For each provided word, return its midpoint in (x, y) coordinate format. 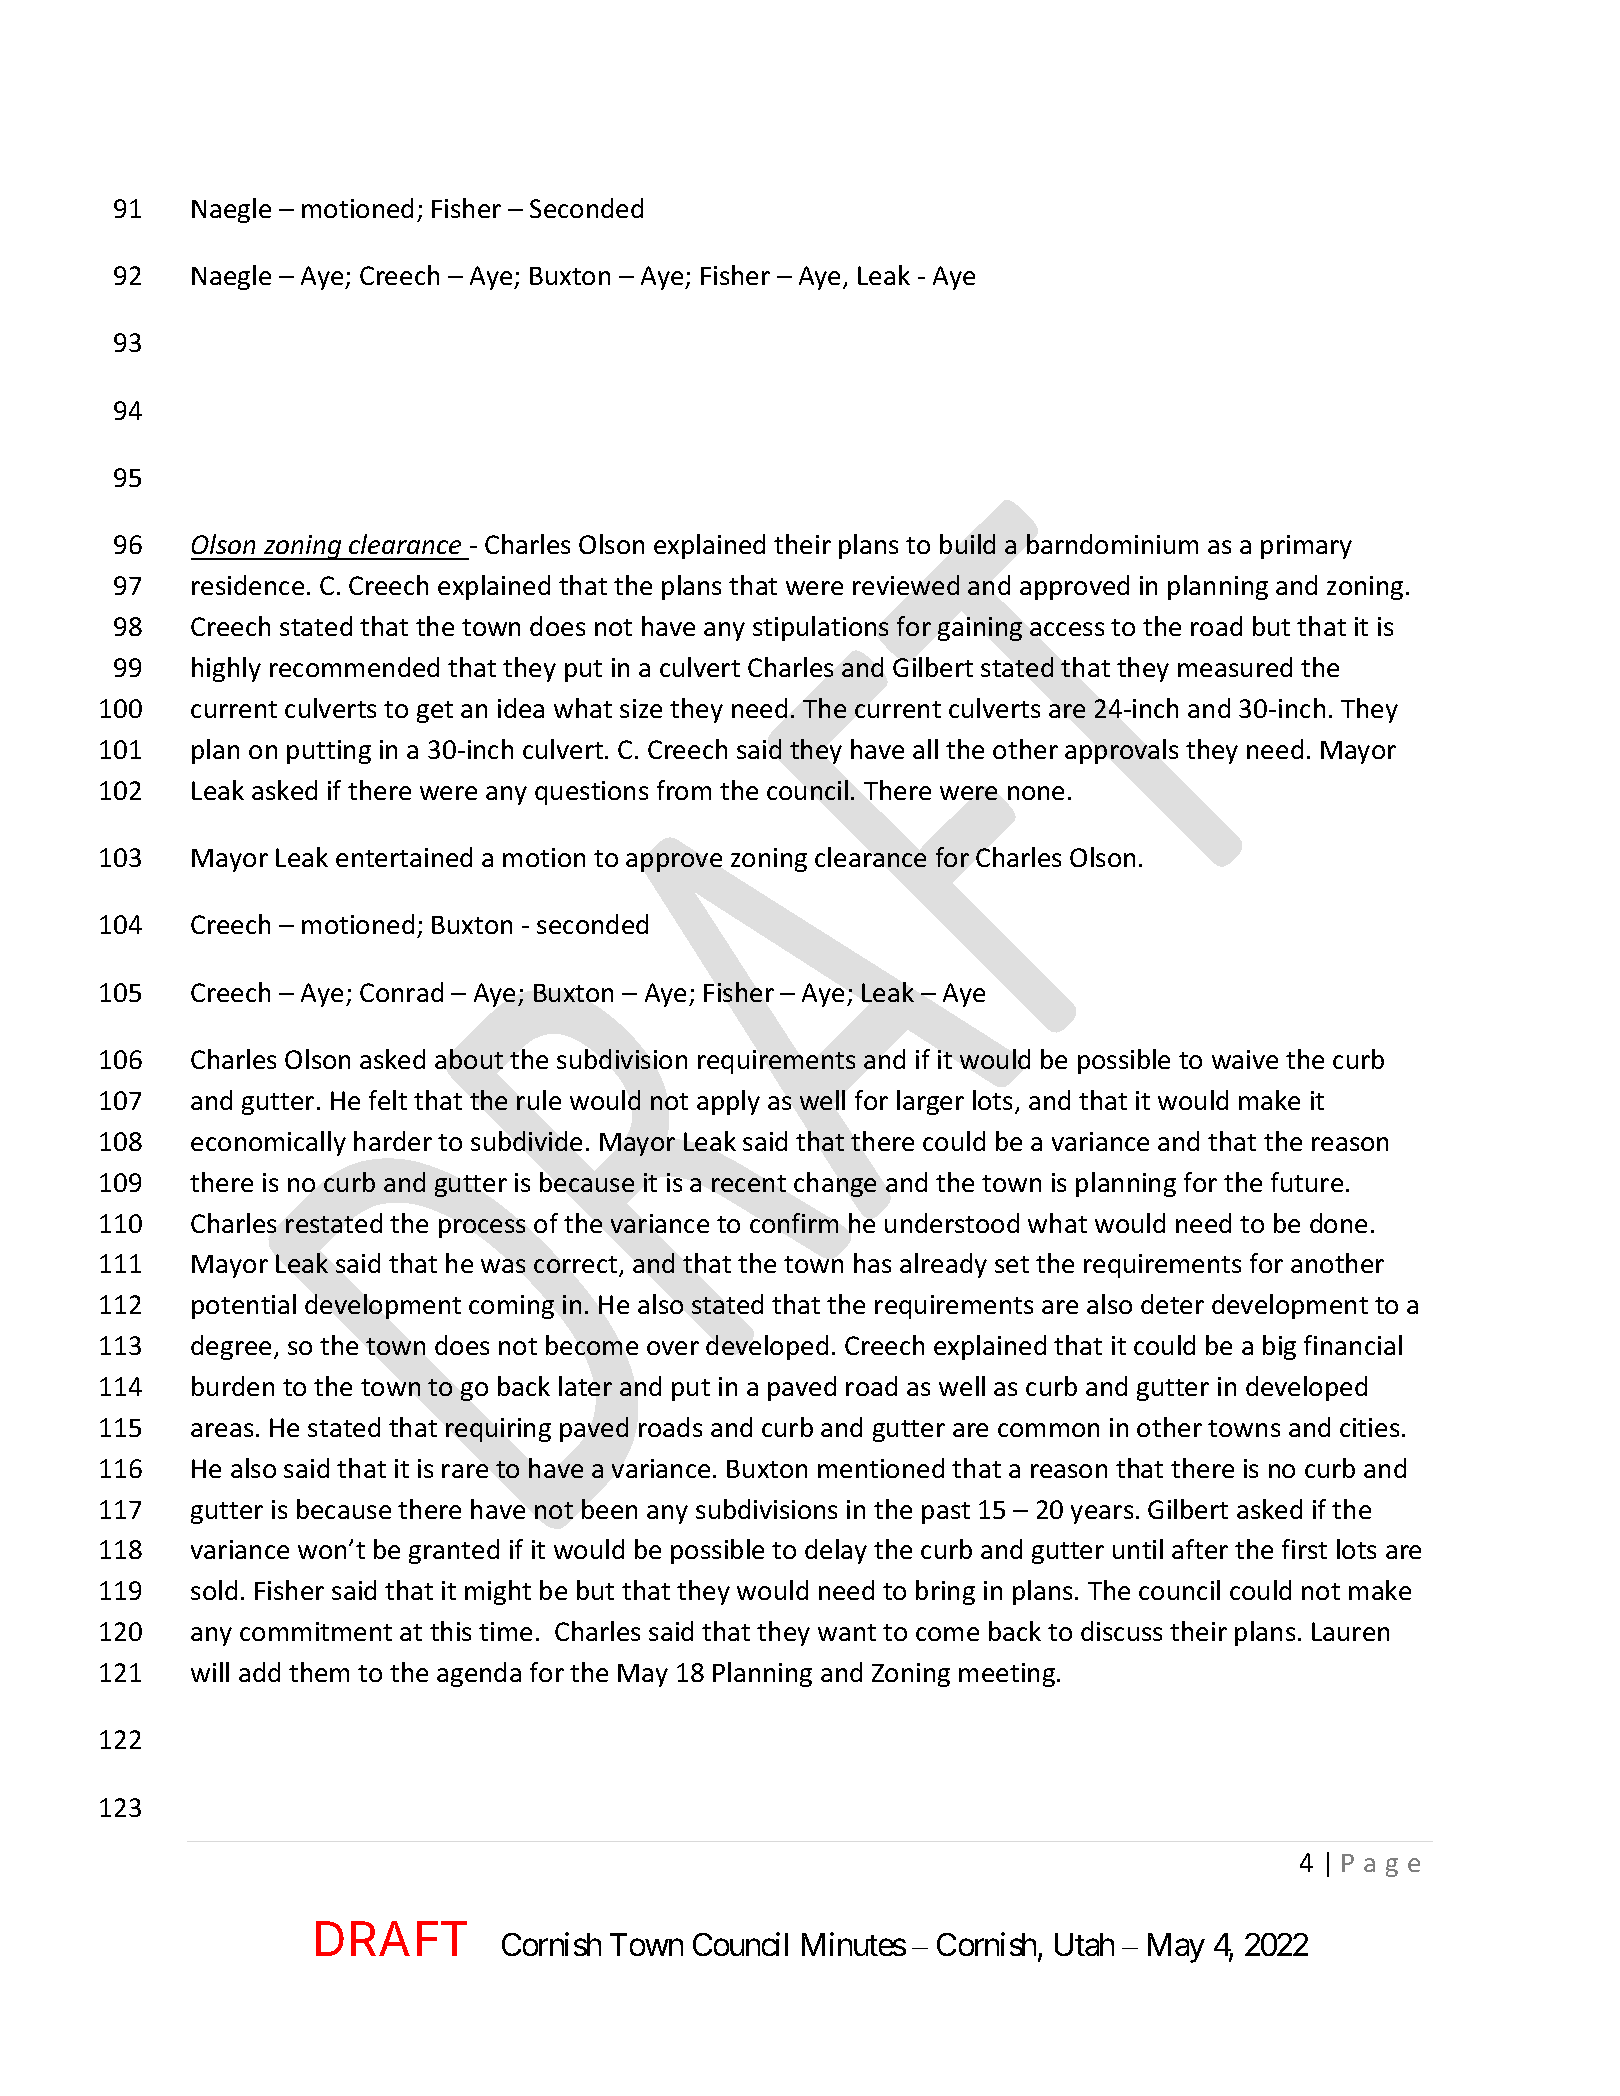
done (1338, 1223)
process (482, 1228)
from (684, 790)
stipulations (820, 628)
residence (248, 585)
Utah (1084, 1944)
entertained (404, 857)
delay (836, 1551)
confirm (794, 1223)
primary (1306, 547)
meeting (1008, 1675)
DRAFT (391, 1939)
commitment (316, 1631)
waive (1245, 1059)
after (1200, 1549)
